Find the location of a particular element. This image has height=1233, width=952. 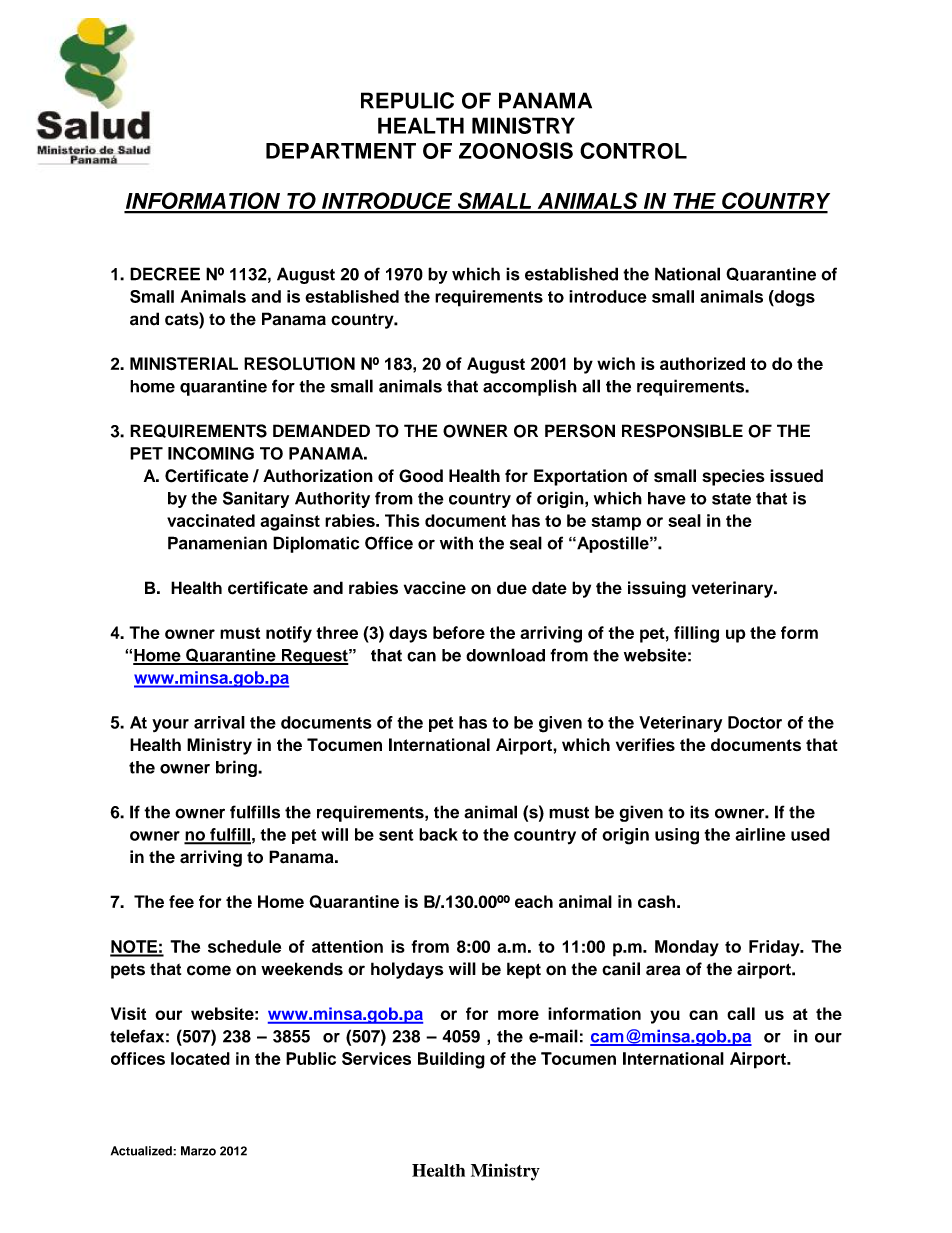

Building is located at coordinates (451, 1060).
